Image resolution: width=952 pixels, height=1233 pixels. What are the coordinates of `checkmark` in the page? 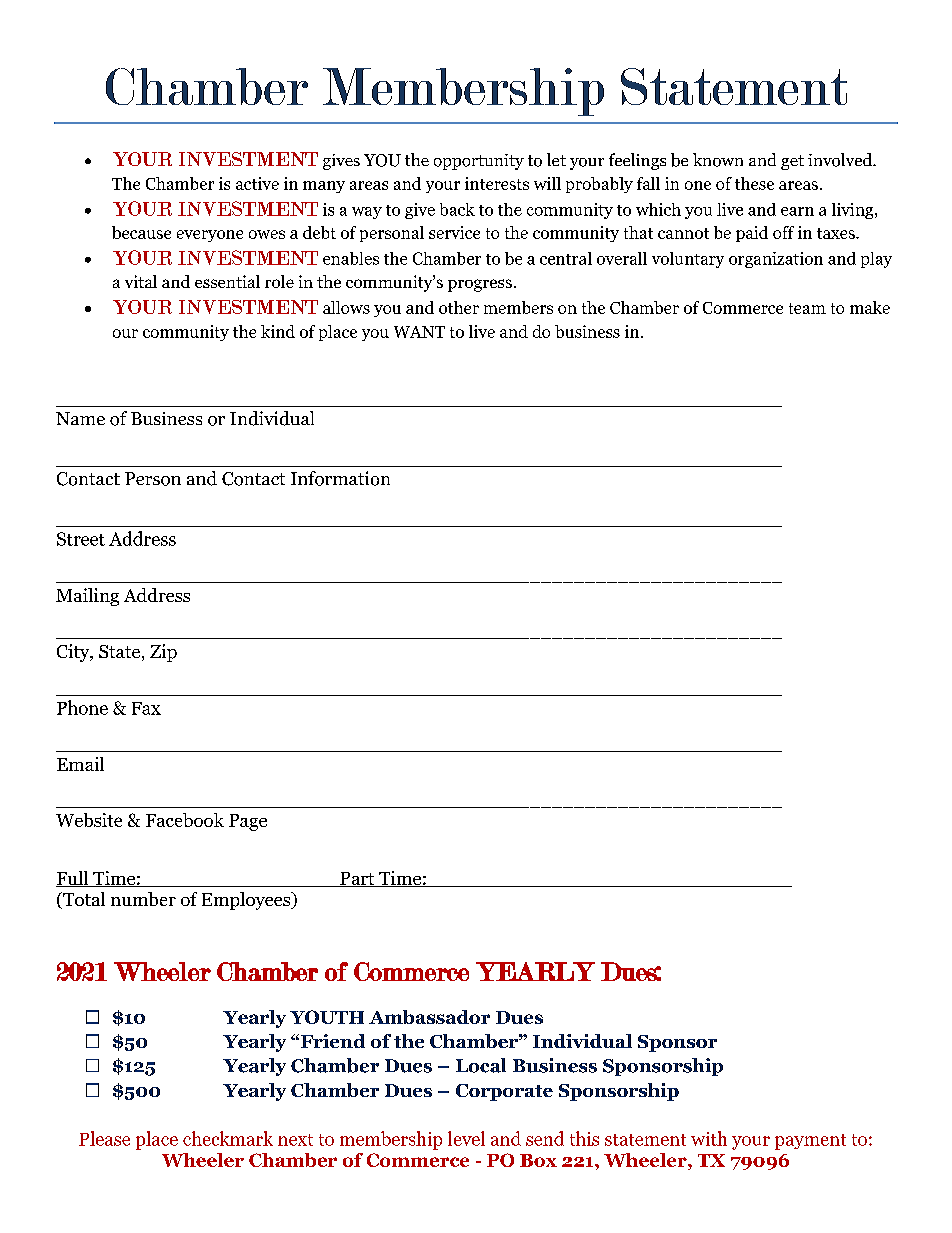 It's located at (228, 1138).
